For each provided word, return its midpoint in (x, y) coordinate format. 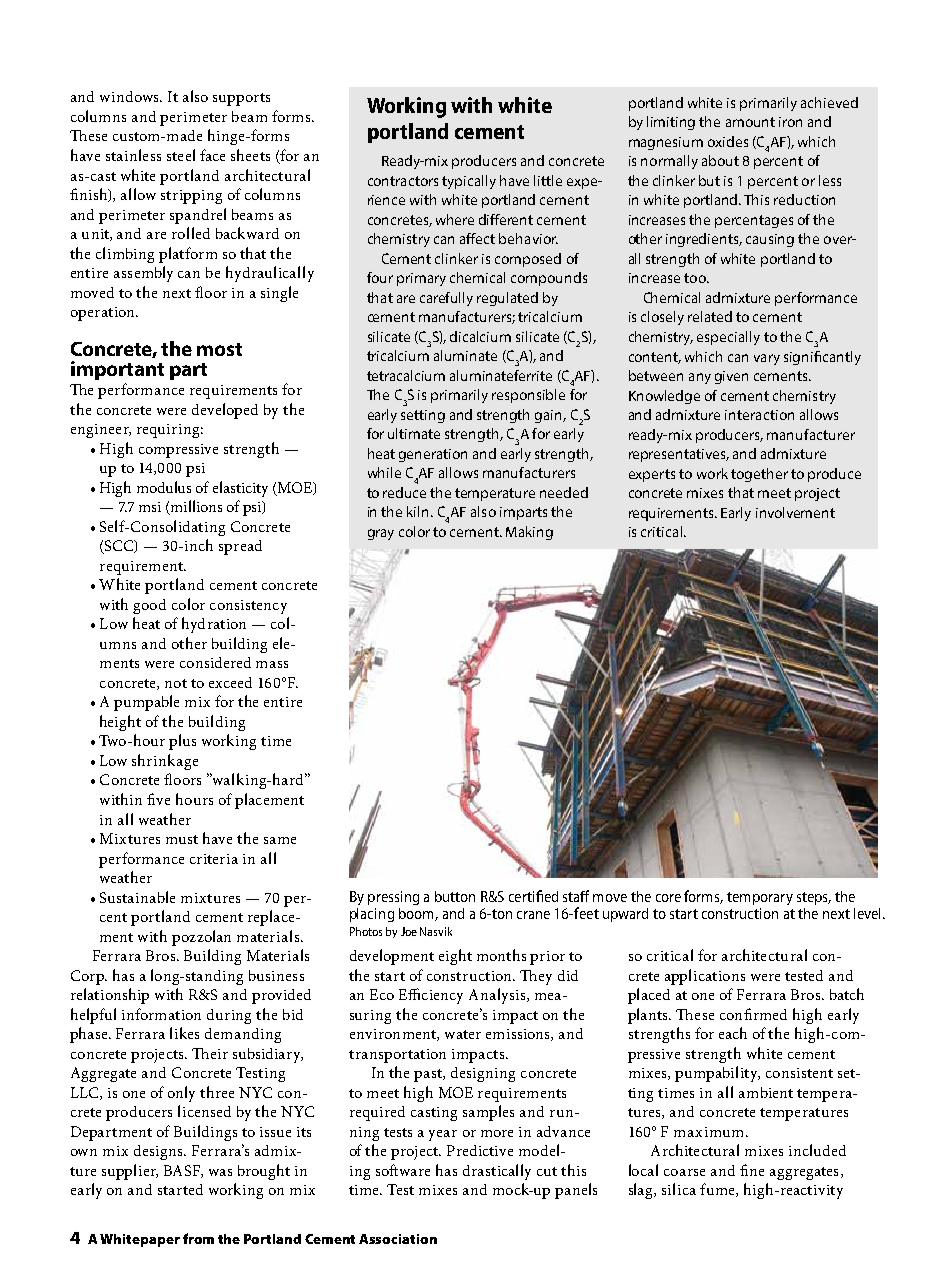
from (198, 1238)
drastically (497, 1172)
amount (750, 122)
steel (181, 155)
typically (469, 182)
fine (752, 1170)
